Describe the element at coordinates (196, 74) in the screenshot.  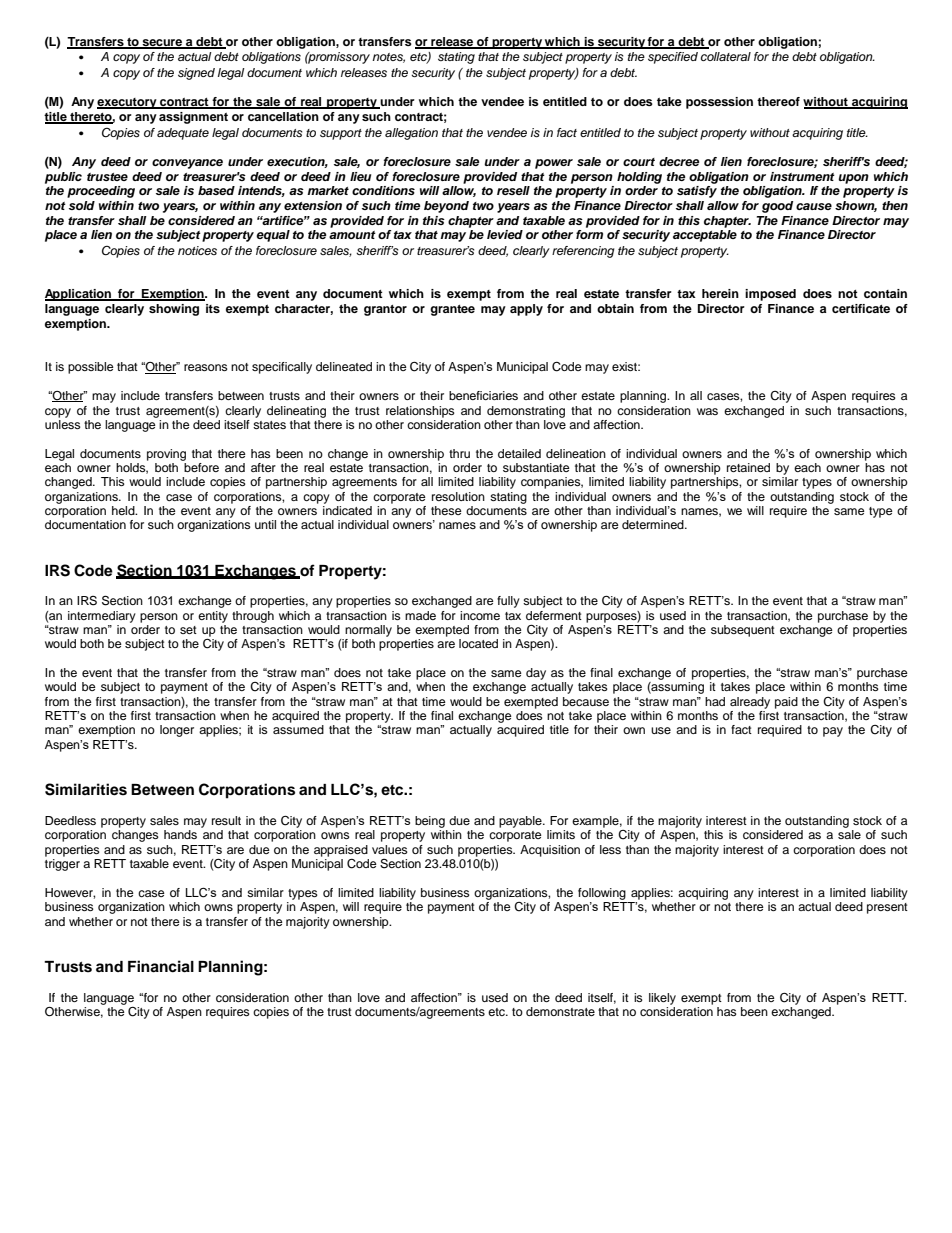
I see `signed` at that location.
